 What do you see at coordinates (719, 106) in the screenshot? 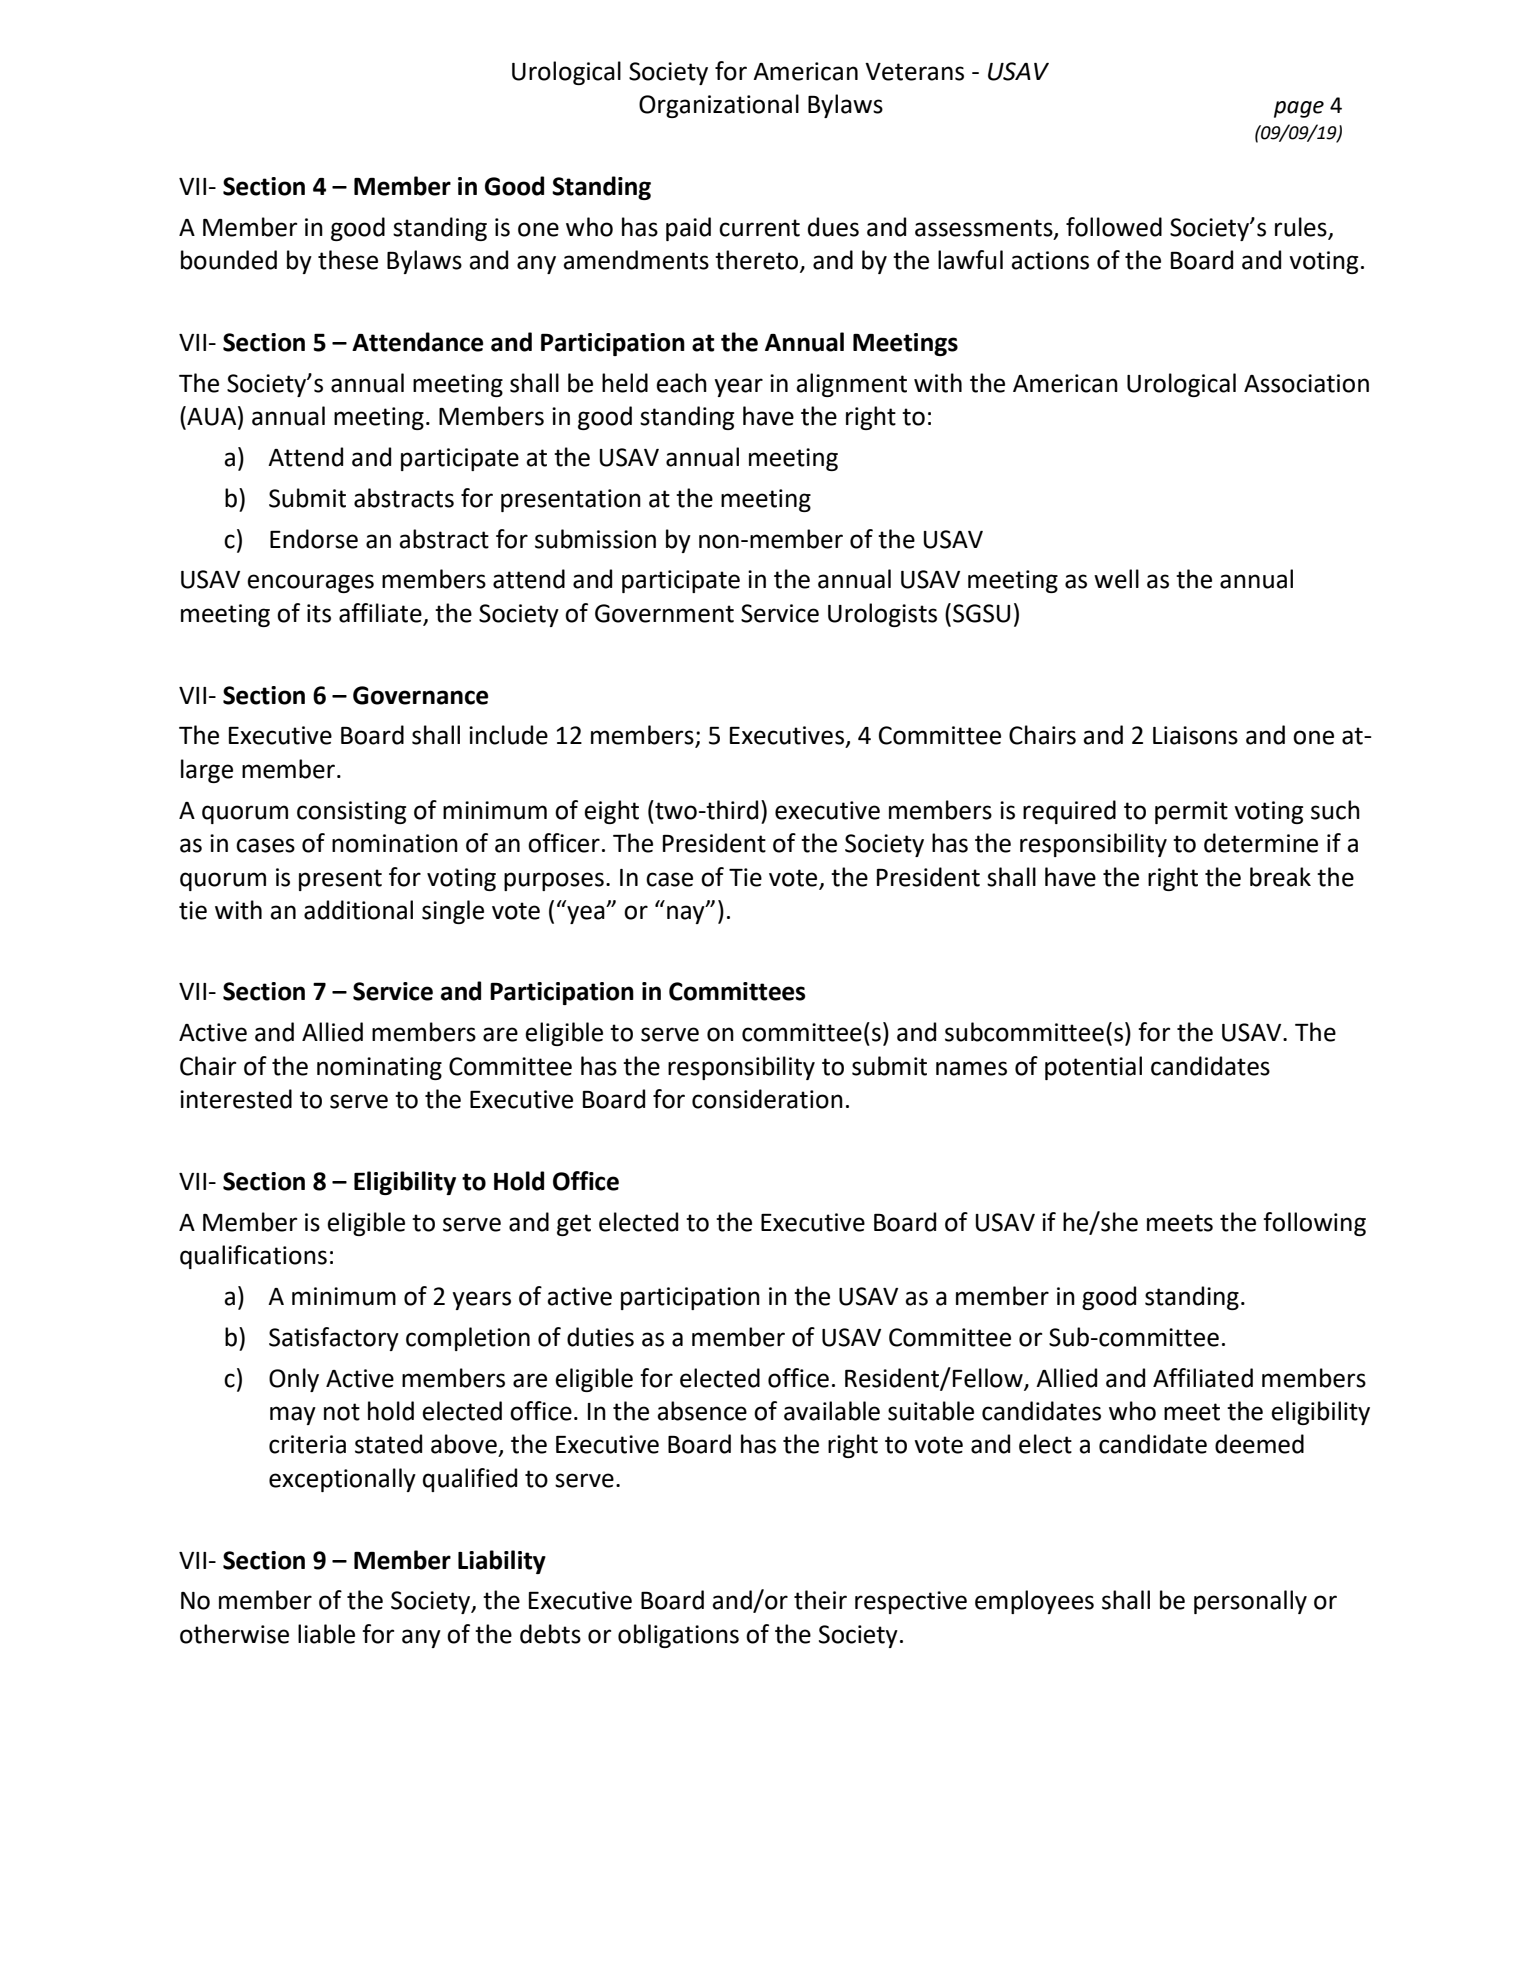
I see `Organizational` at bounding box center [719, 106].
